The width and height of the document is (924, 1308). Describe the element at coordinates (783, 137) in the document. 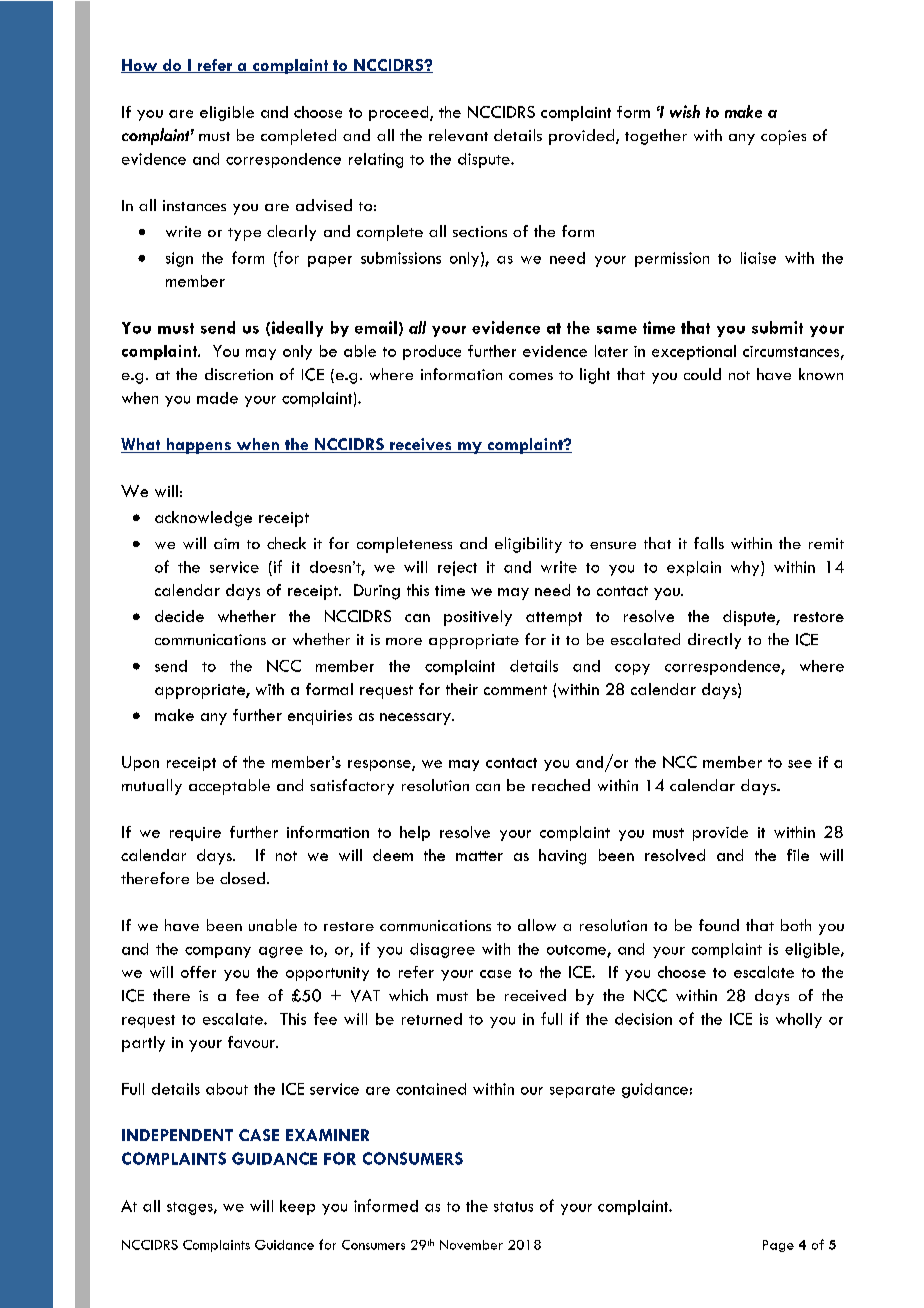

I see `copies` at that location.
